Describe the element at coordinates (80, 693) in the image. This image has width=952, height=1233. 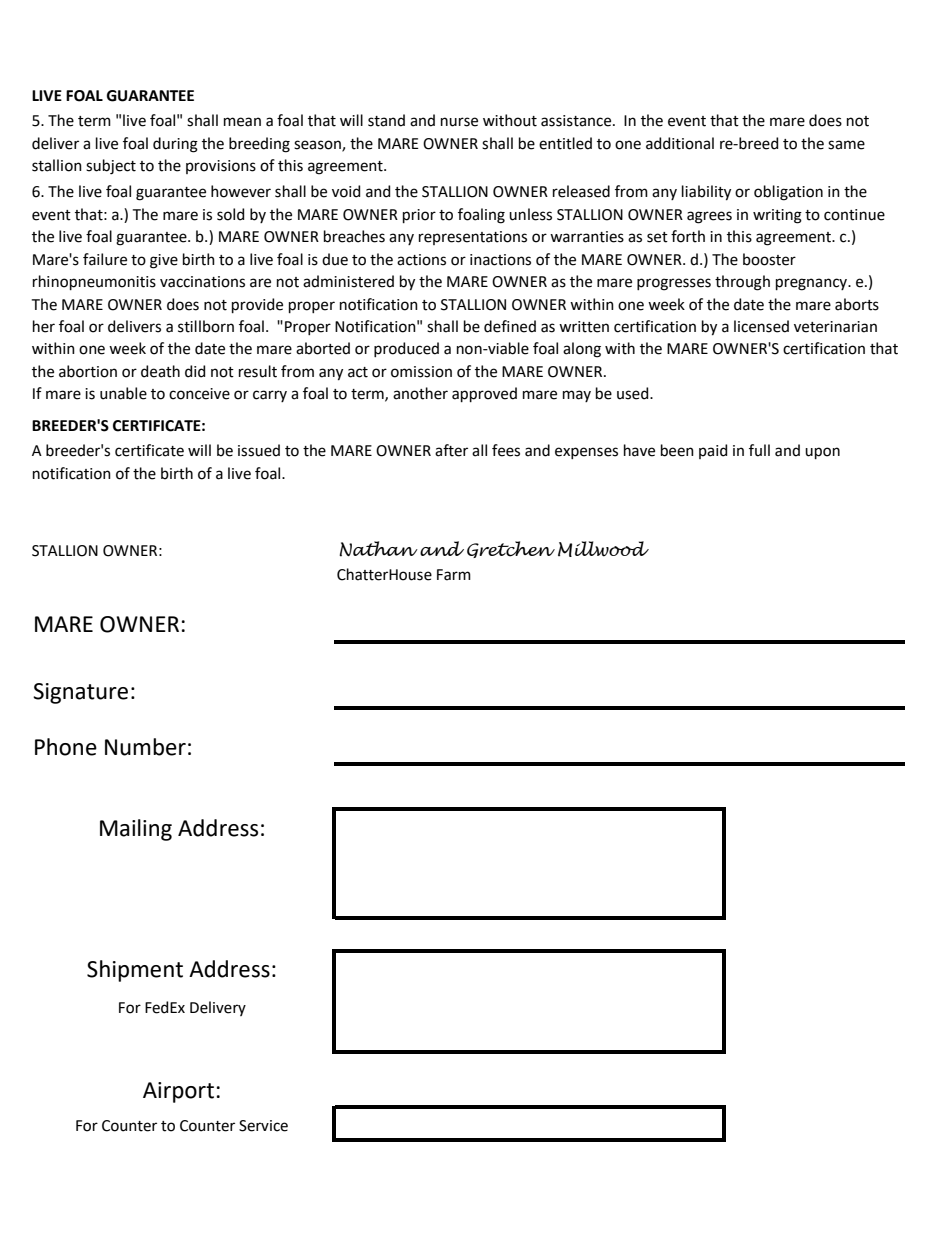
I see `Signature` at that location.
